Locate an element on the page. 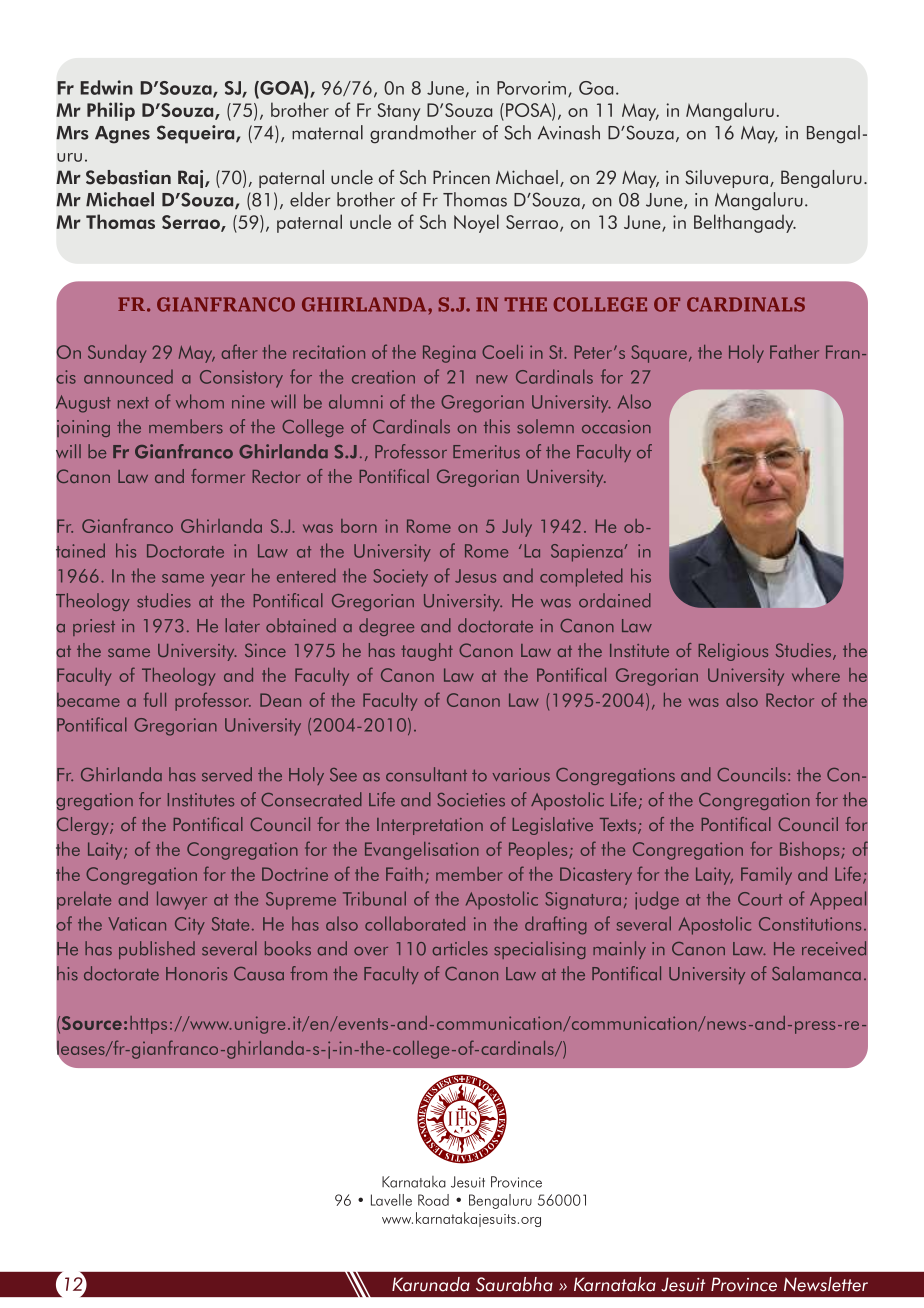 The image size is (924, 1308). Agnes is located at coordinates (122, 135).
